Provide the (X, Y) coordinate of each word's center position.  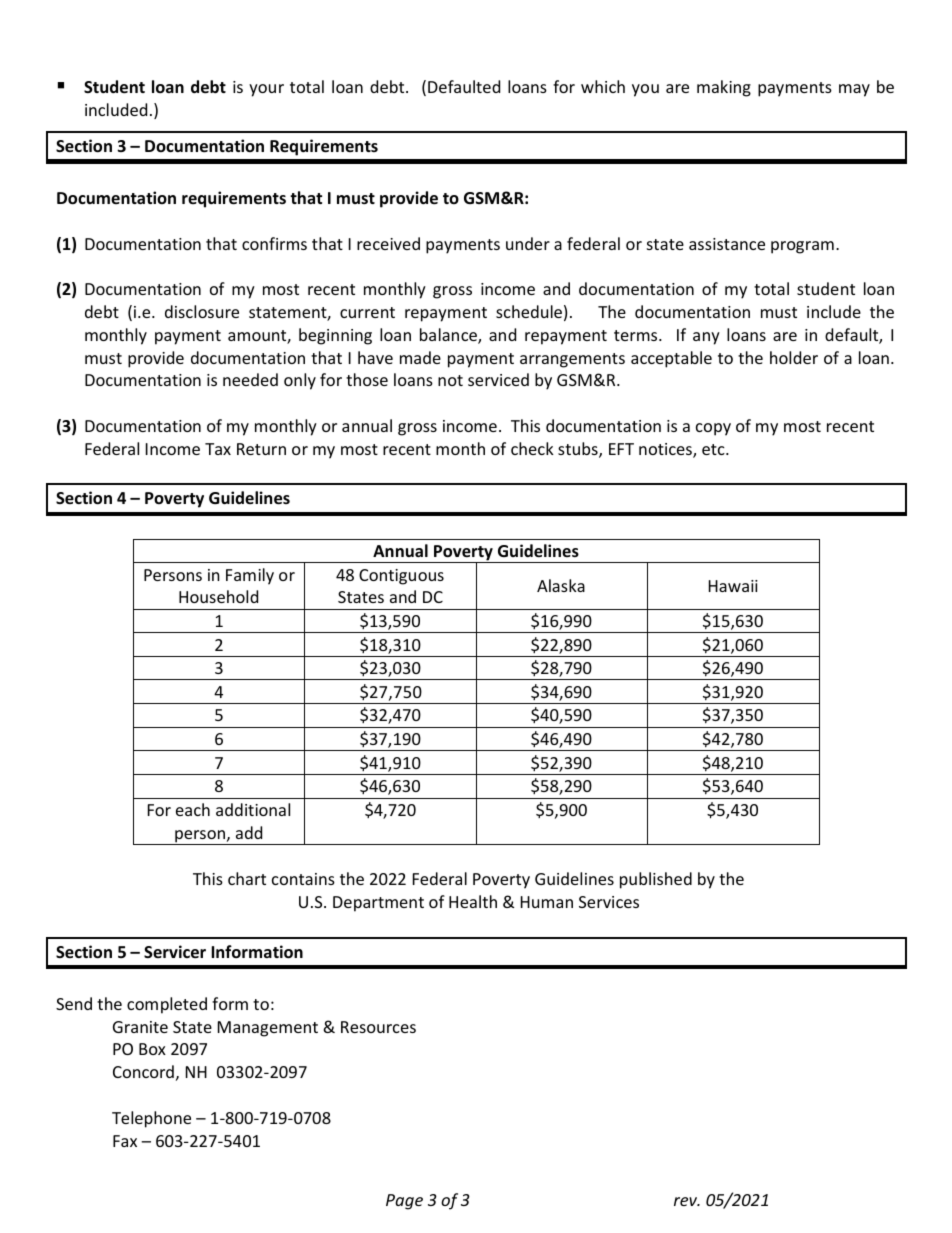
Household (218, 596)
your (266, 90)
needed (250, 379)
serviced (498, 379)
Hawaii (733, 586)
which (603, 86)
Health (473, 901)
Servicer (175, 952)
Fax (125, 1141)
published (656, 880)
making (724, 88)
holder (794, 357)
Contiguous (401, 577)
